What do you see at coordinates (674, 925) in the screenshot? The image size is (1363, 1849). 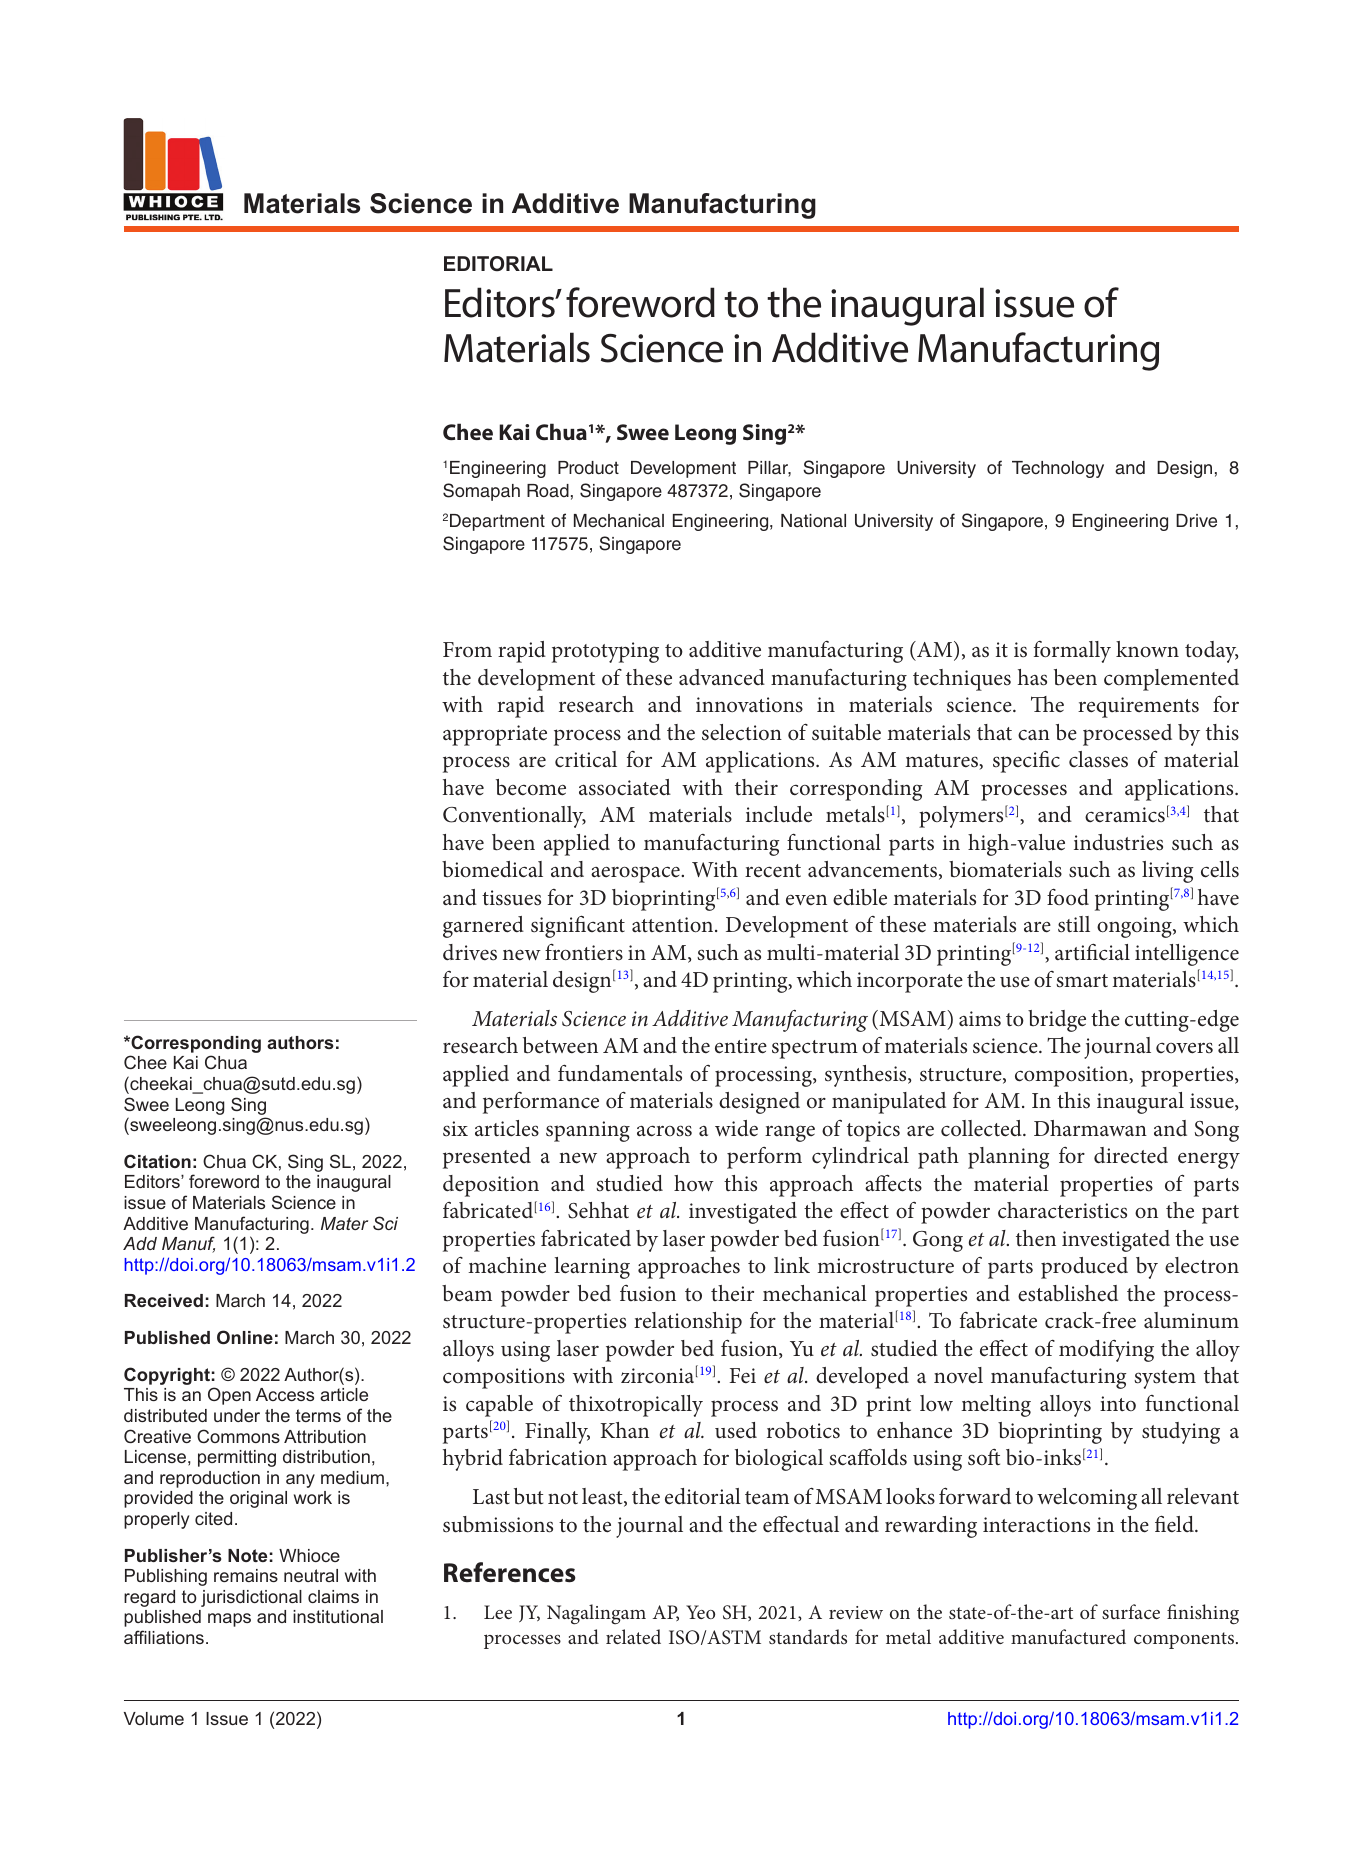 I see `attention` at bounding box center [674, 925].
